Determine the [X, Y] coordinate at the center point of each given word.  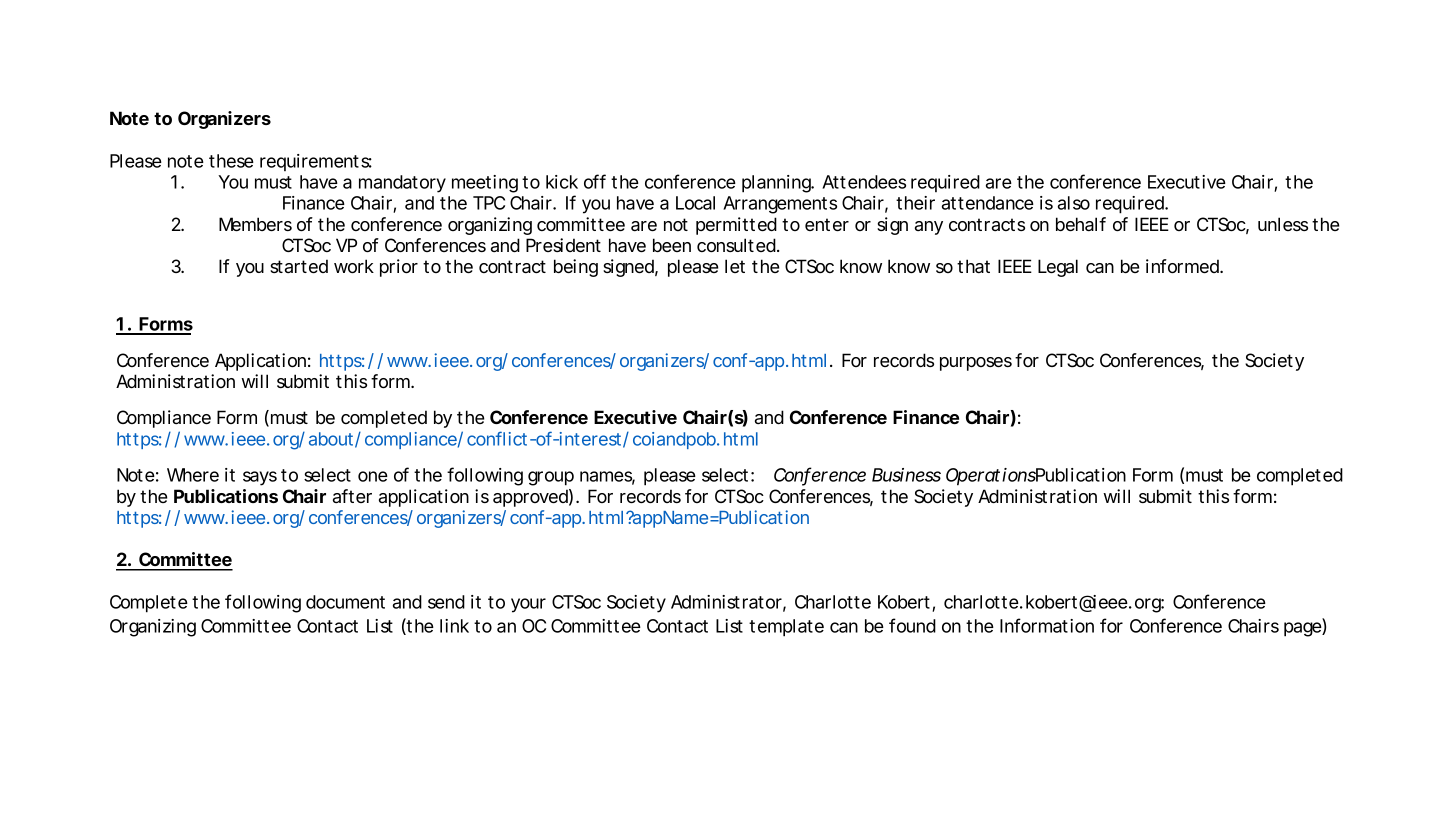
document [345, 602]
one [373, 476]
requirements [316, 162]
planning [777, 184]
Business [906, 475]
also [1074, 203]
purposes [976, 364]
